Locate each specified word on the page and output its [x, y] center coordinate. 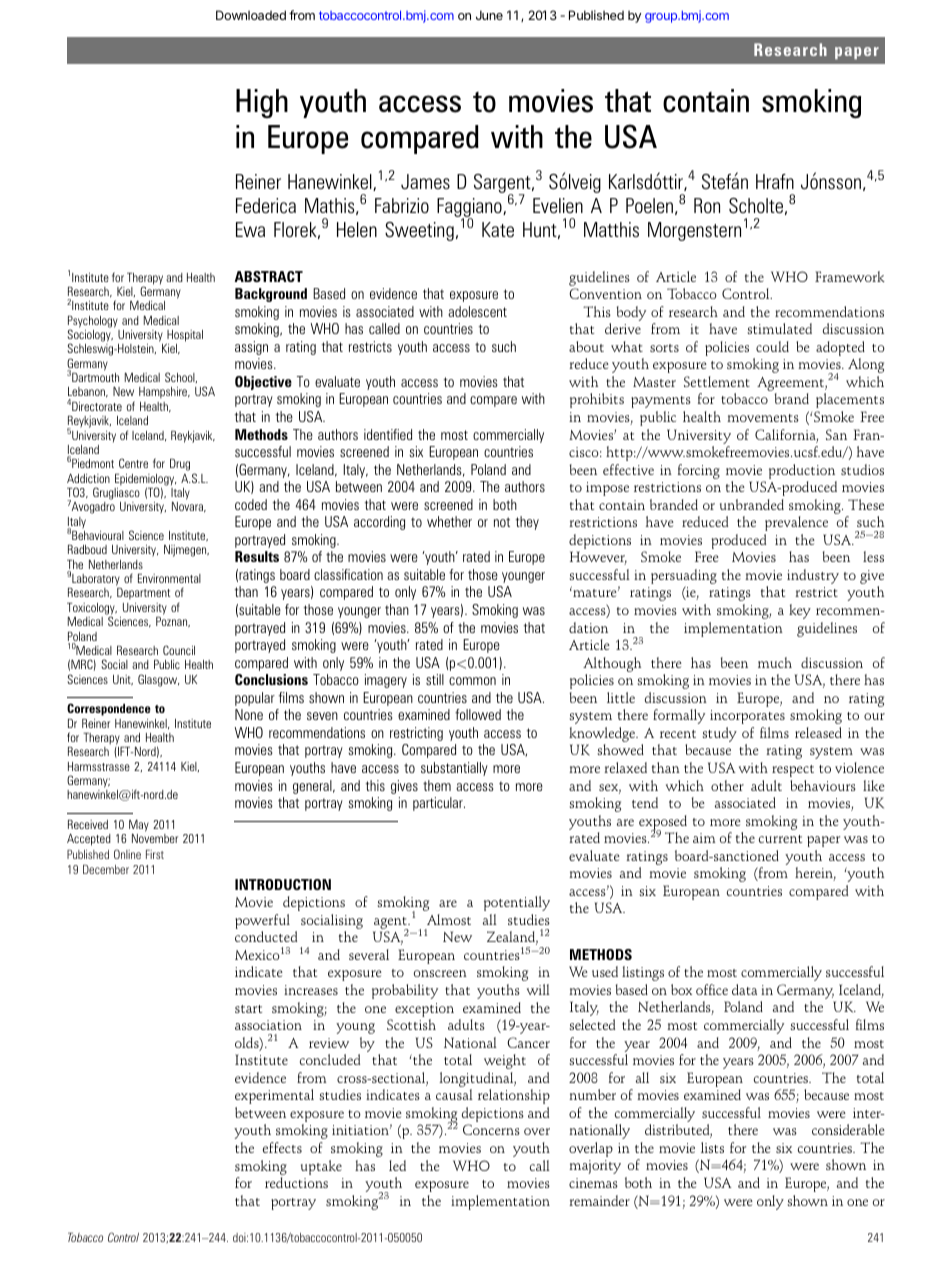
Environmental [169, 578]
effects [282, 1147]
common [472, 681]
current [780, 839]
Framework [850, 276]
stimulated [779, 328]
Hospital [185, 336]
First [155, 854]
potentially [517, 903]
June [489, 15]
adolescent [477, 311]
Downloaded [251, 15]
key [800, 611]
